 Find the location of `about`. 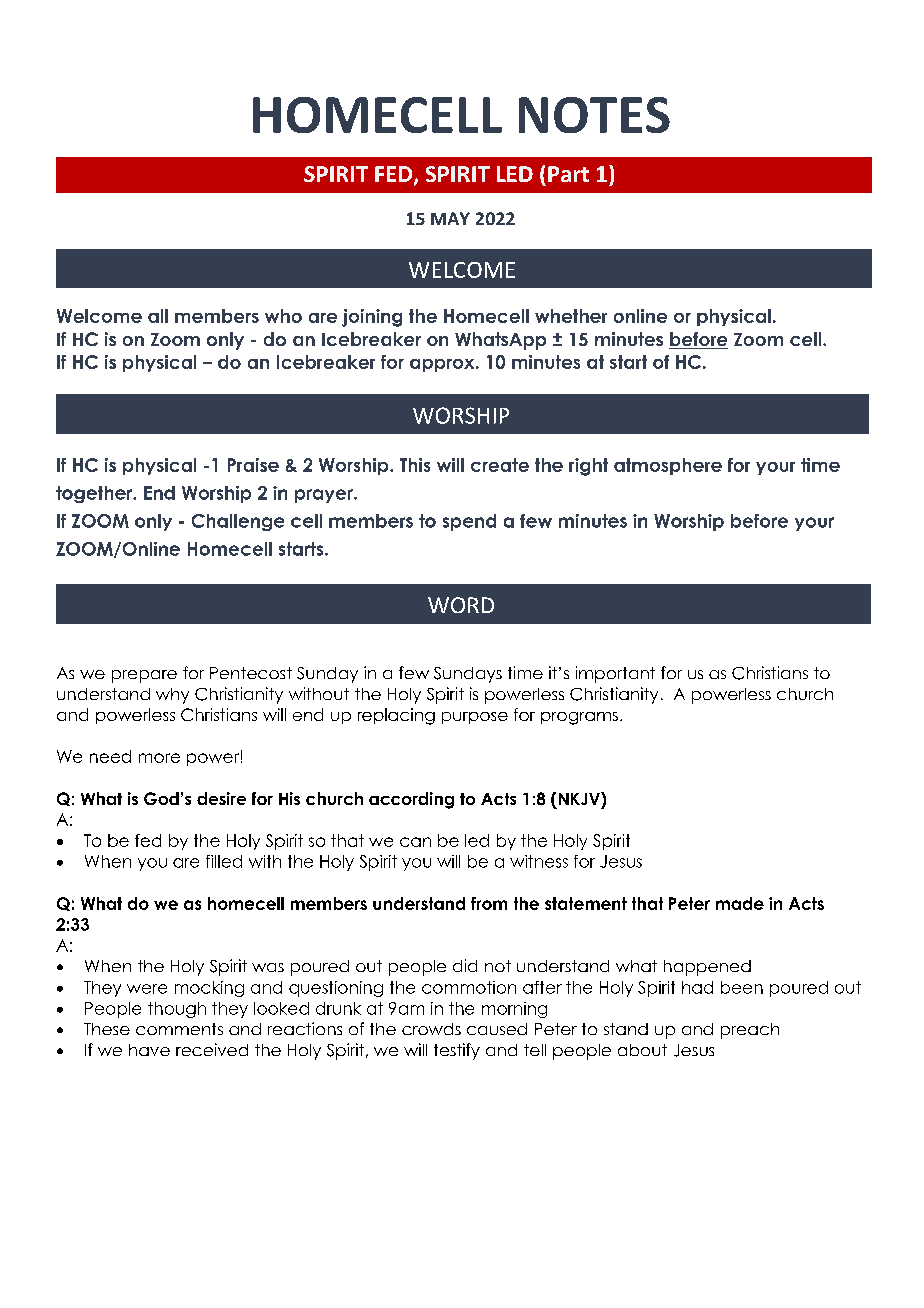

about is located at coordinates (642, 1050).
